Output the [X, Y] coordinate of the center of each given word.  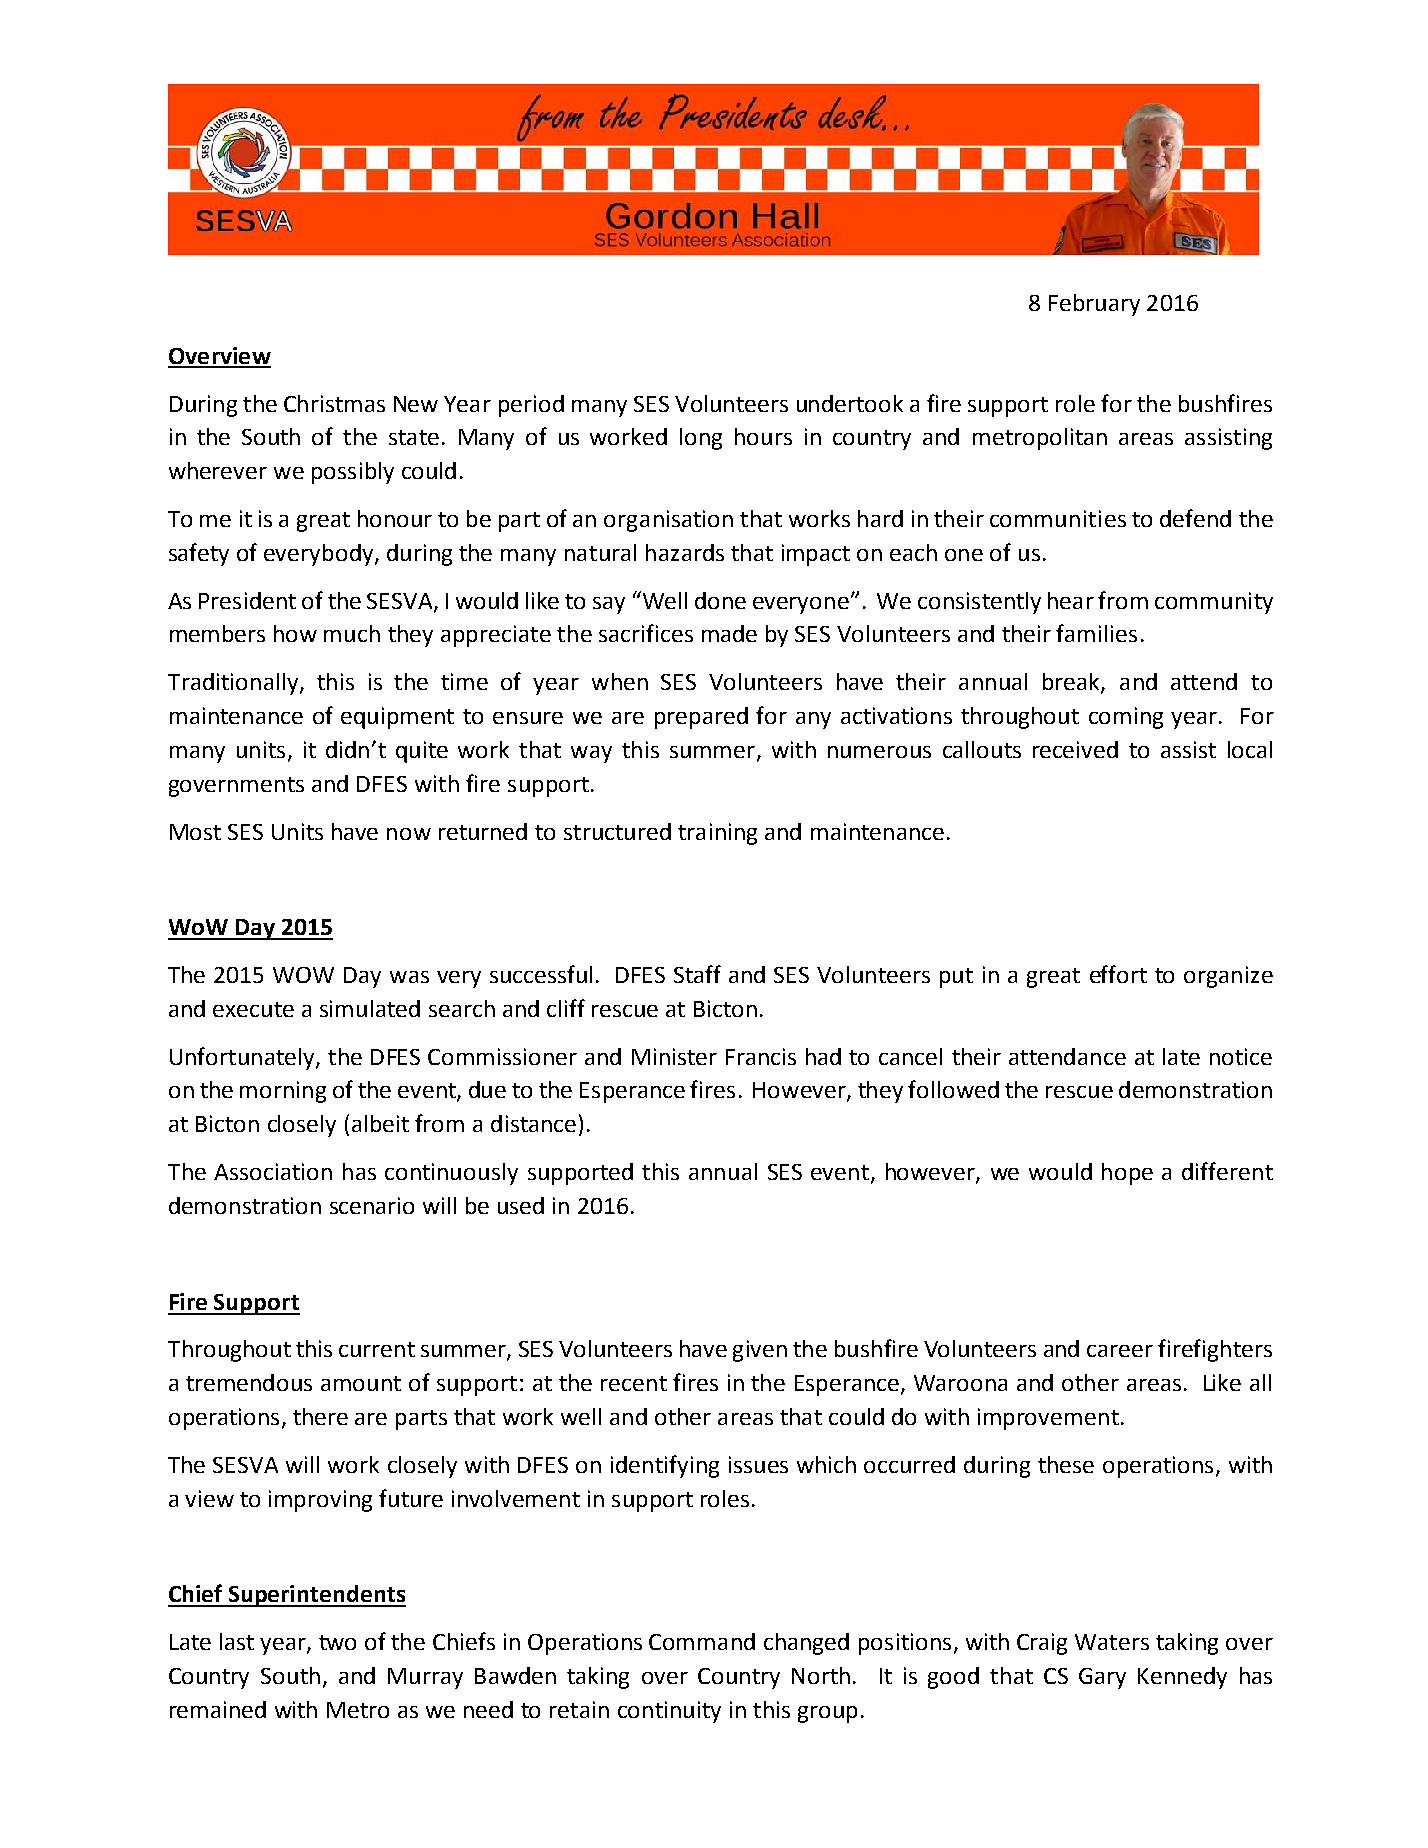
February [1094, 305]
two [337, 1642]
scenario [372, 1205]
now [409, 834]
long [701, 439]
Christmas [334, 403]
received [1075, 749]
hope [1127, 1174]
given [760, 1351]
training [717, 834]
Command [702, 1641]
